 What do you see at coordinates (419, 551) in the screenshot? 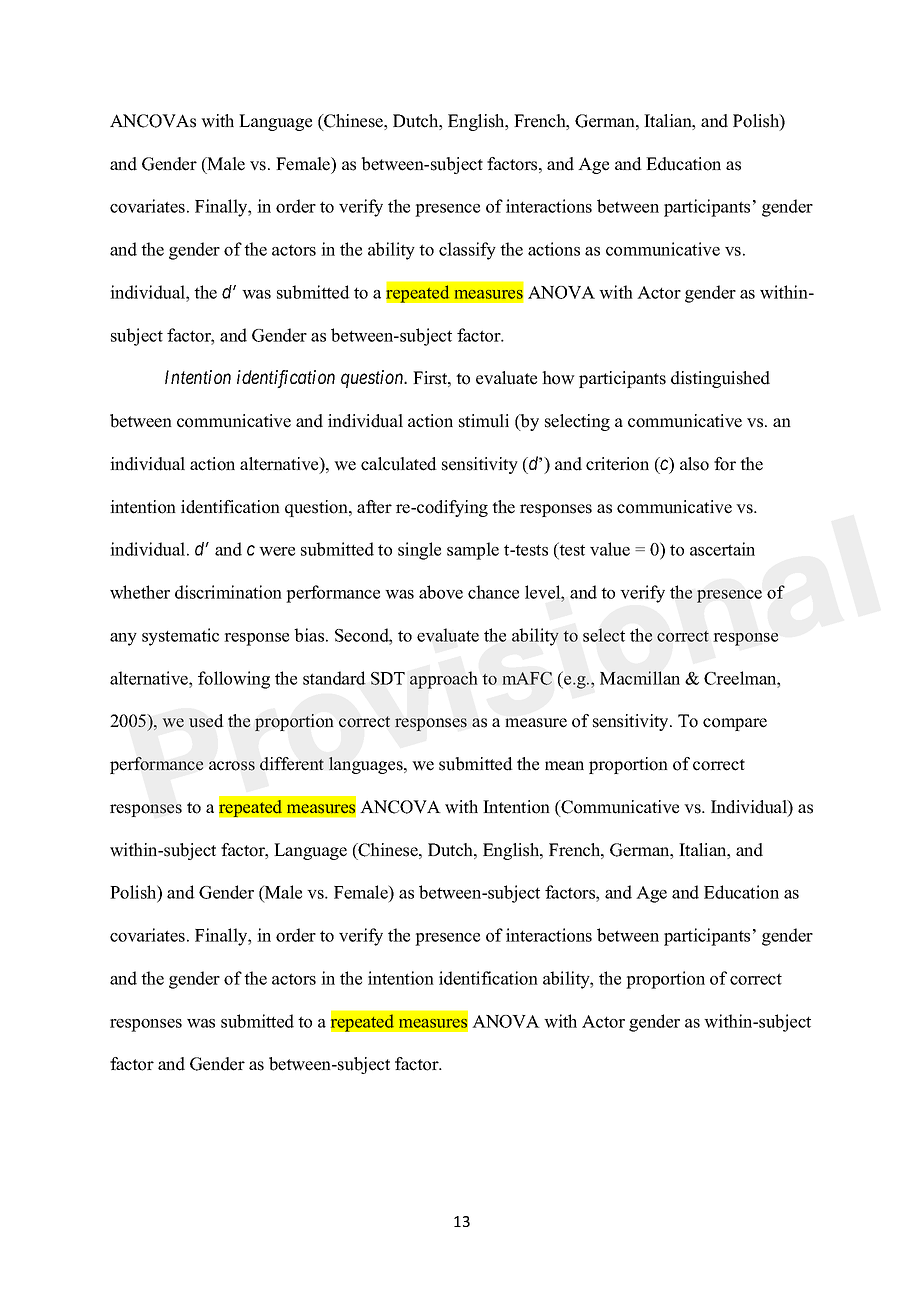
I see `single` at bounding box center [419, 551].
